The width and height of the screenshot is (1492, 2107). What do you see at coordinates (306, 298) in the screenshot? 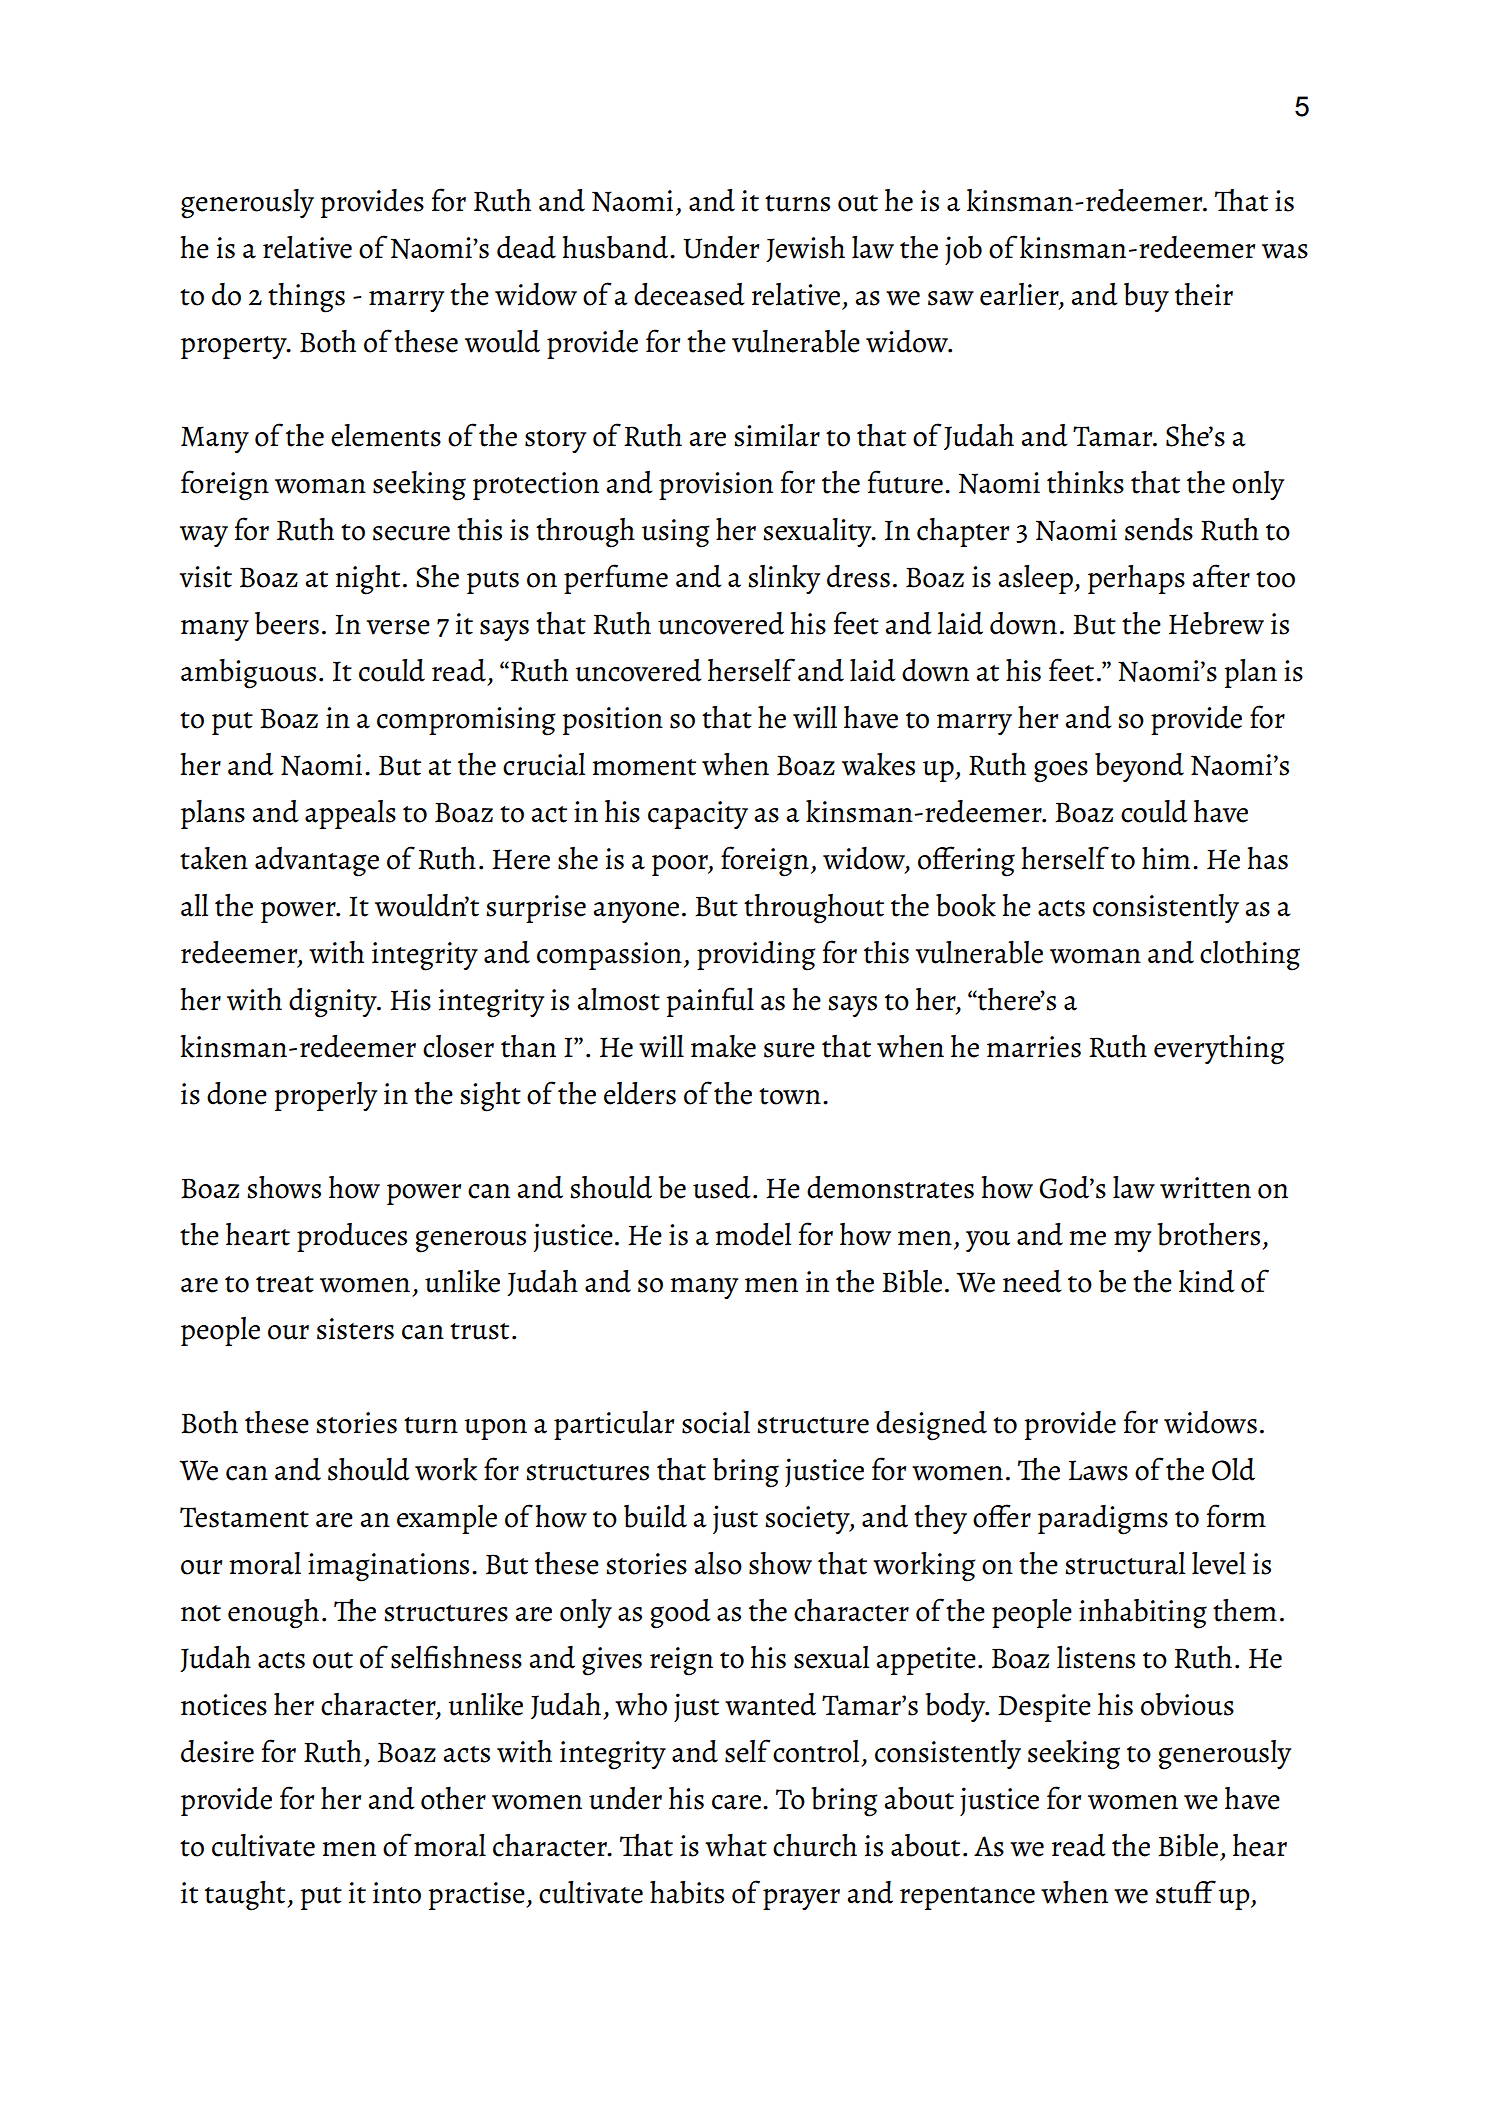
I see `things` at bounding box center [306, 298].
